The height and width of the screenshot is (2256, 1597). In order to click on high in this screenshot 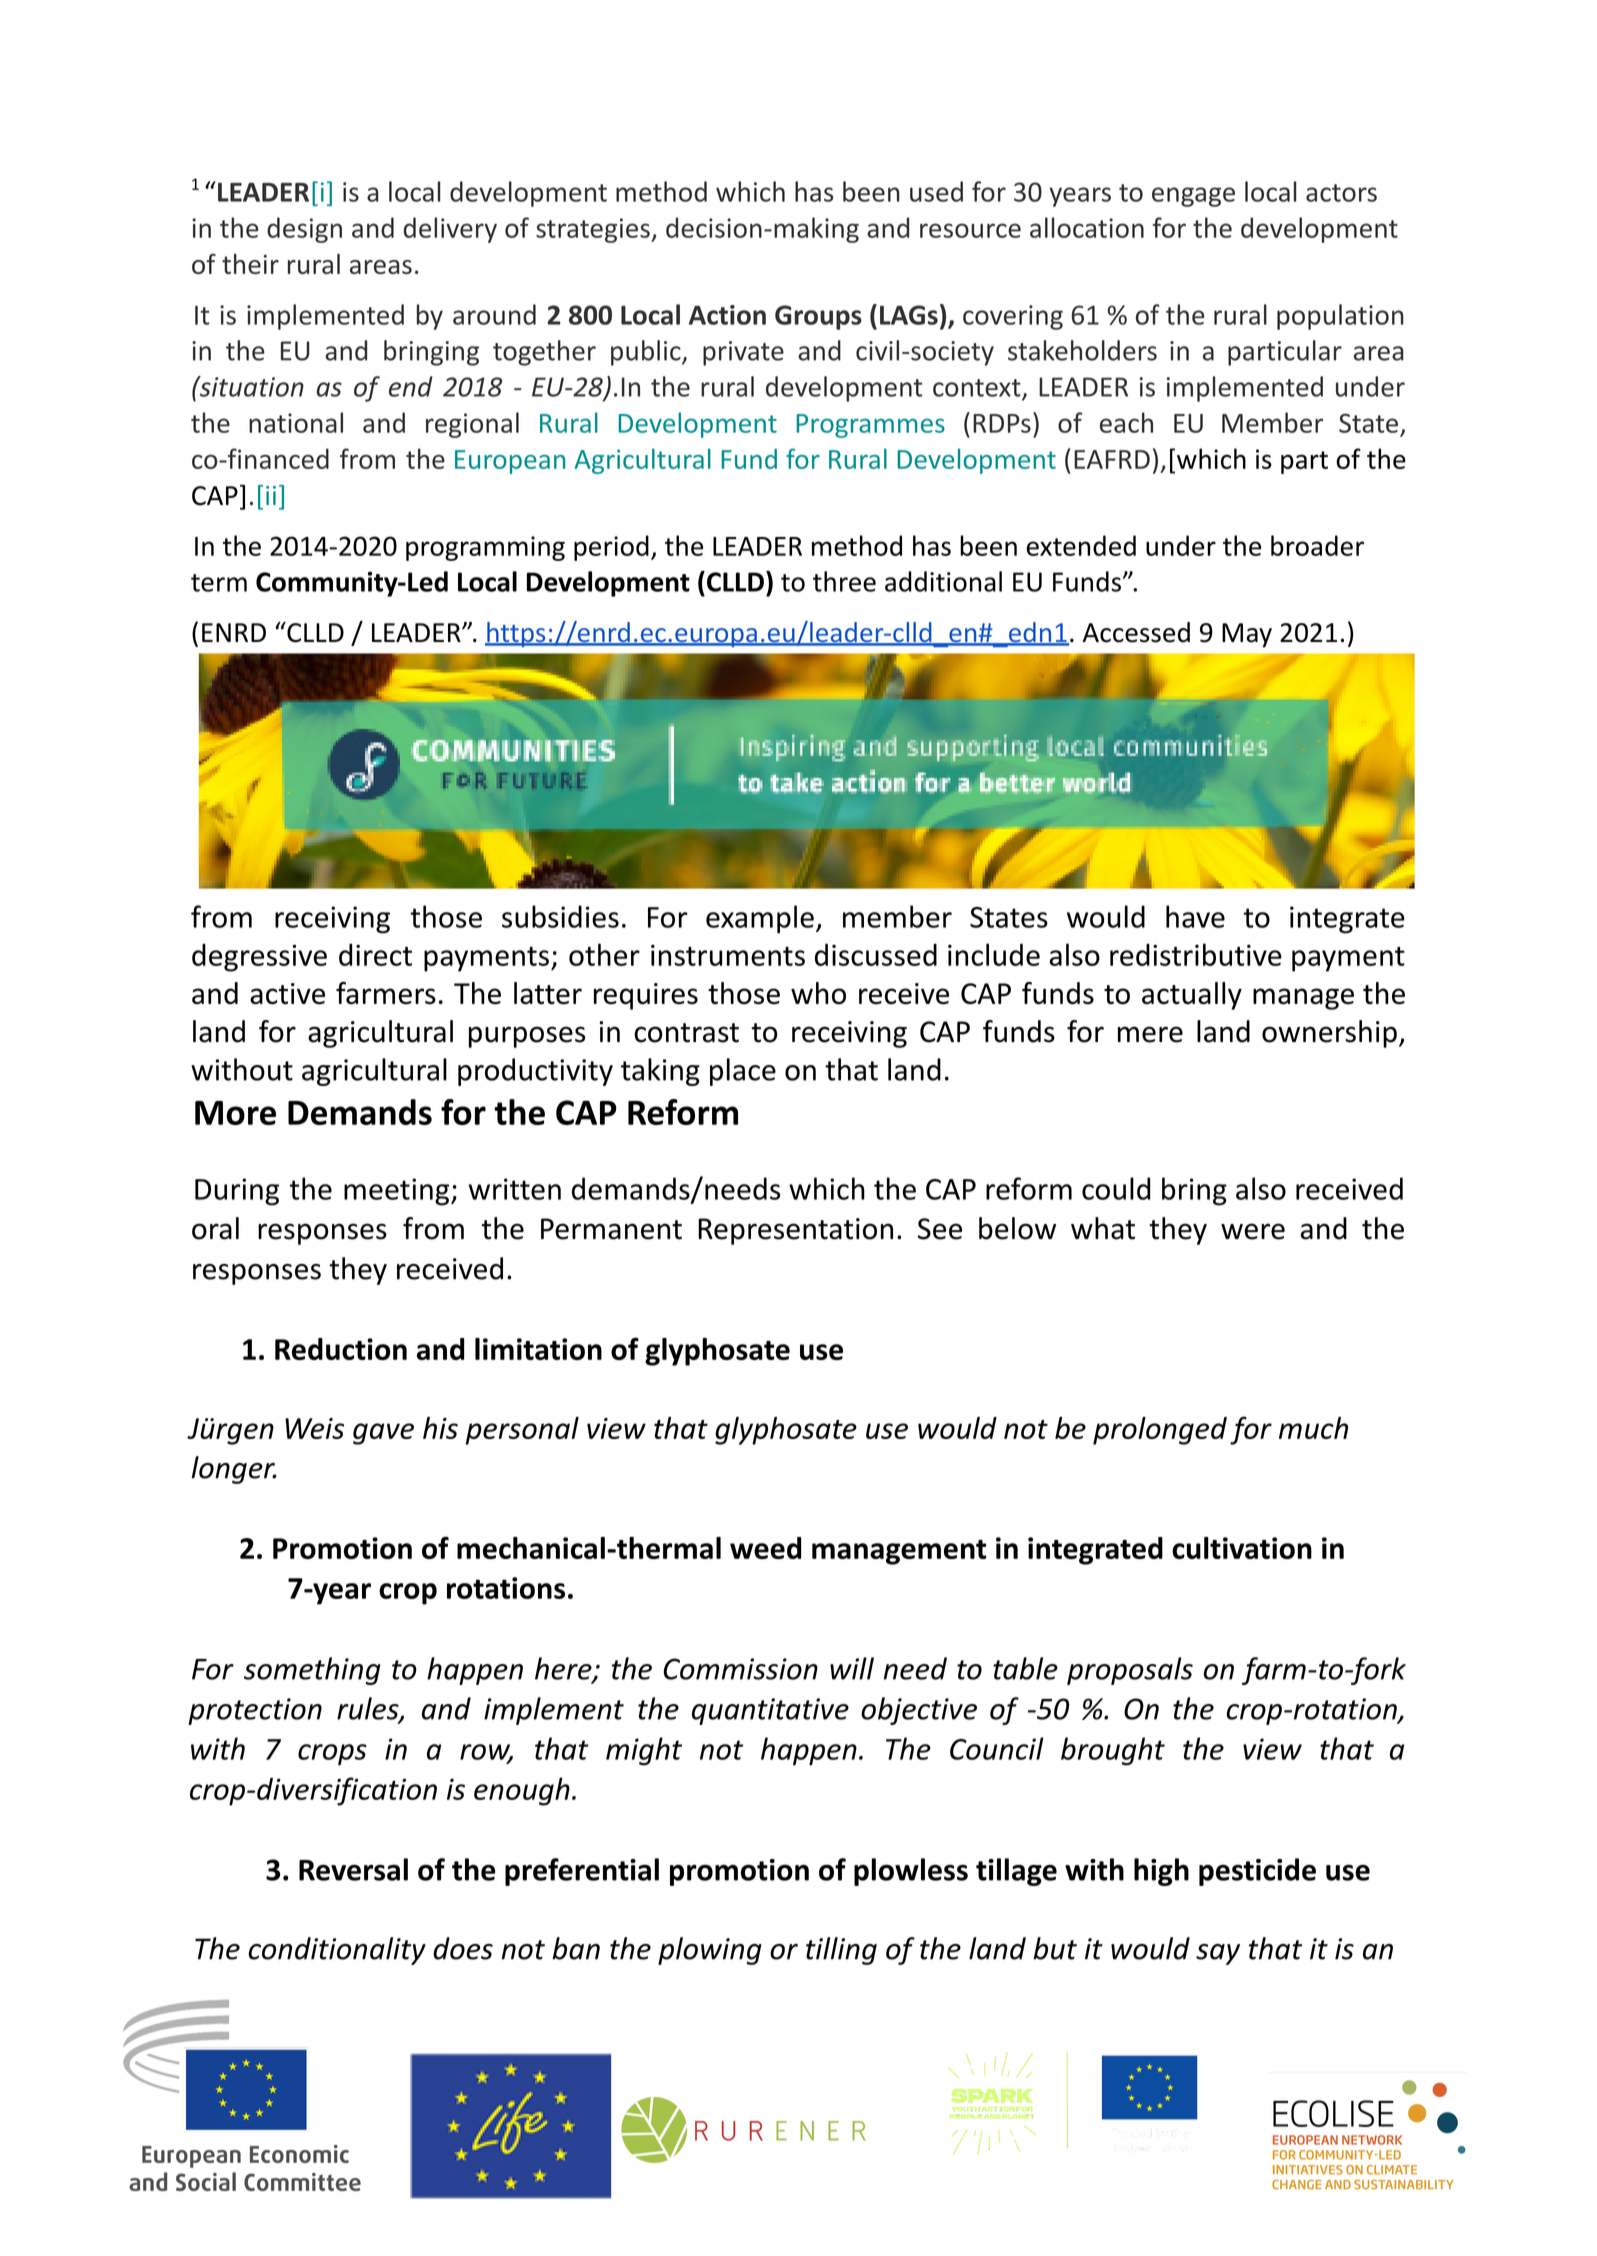, I will do `click(1161, 1872)`.
